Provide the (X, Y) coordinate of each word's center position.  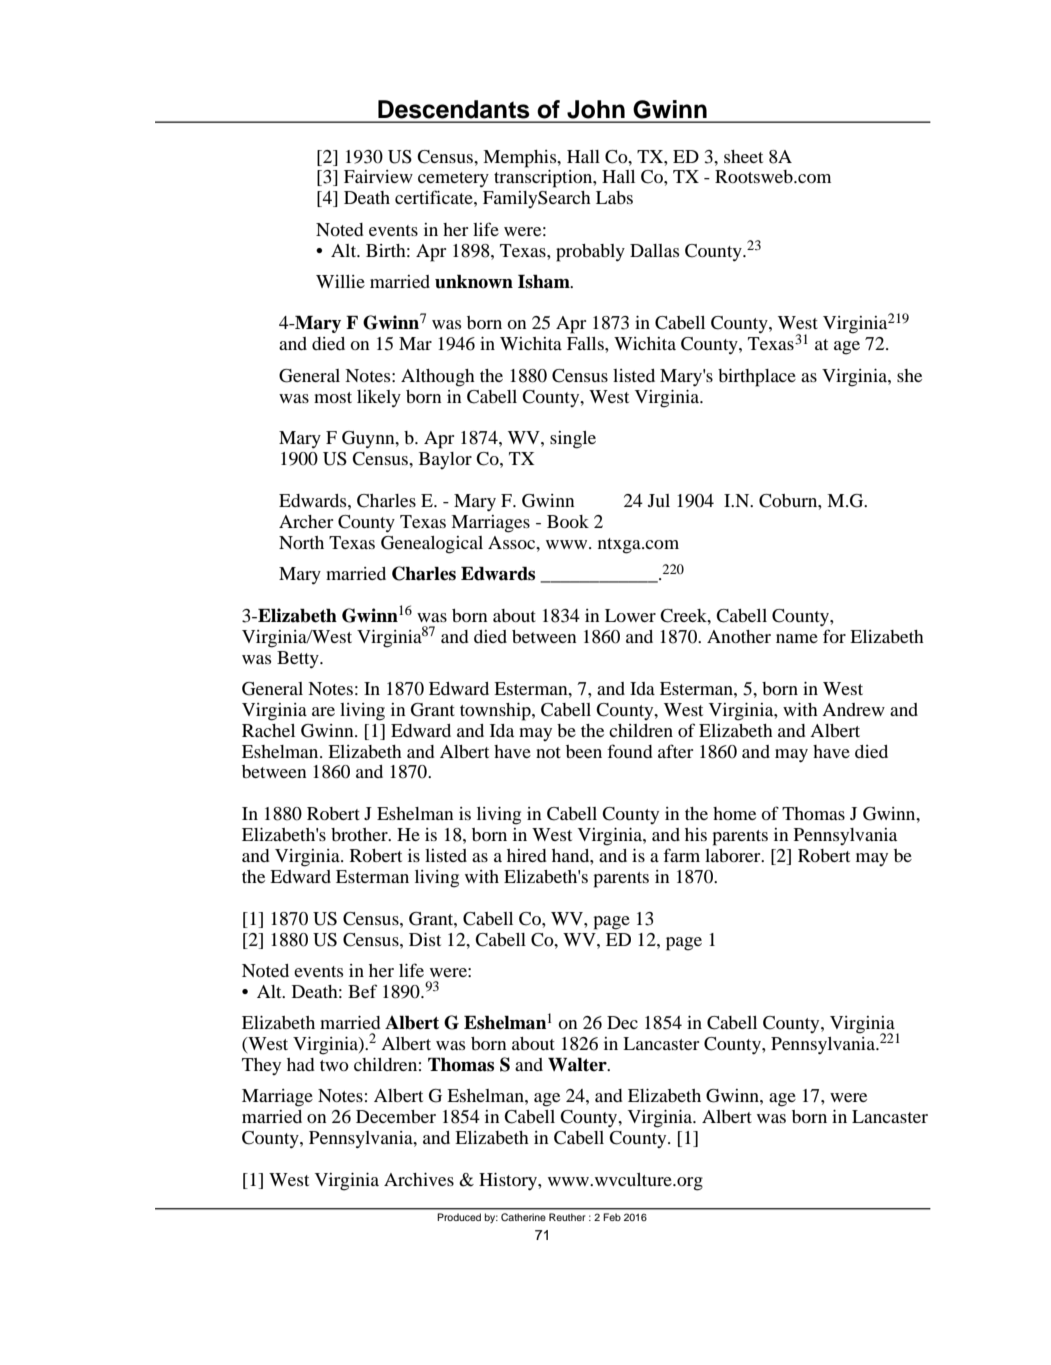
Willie (340, 281)
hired (527, 855)
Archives (419, 1179)
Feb (612, 1217)
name (797, 638)
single (573, 440)
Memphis (521, 159)
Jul (659, 500)
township (496, 712)
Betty (299, 660)
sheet (743, 156)
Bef (362, 991)
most (333, 397)
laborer (734, 855)
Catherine (523, 1217)
